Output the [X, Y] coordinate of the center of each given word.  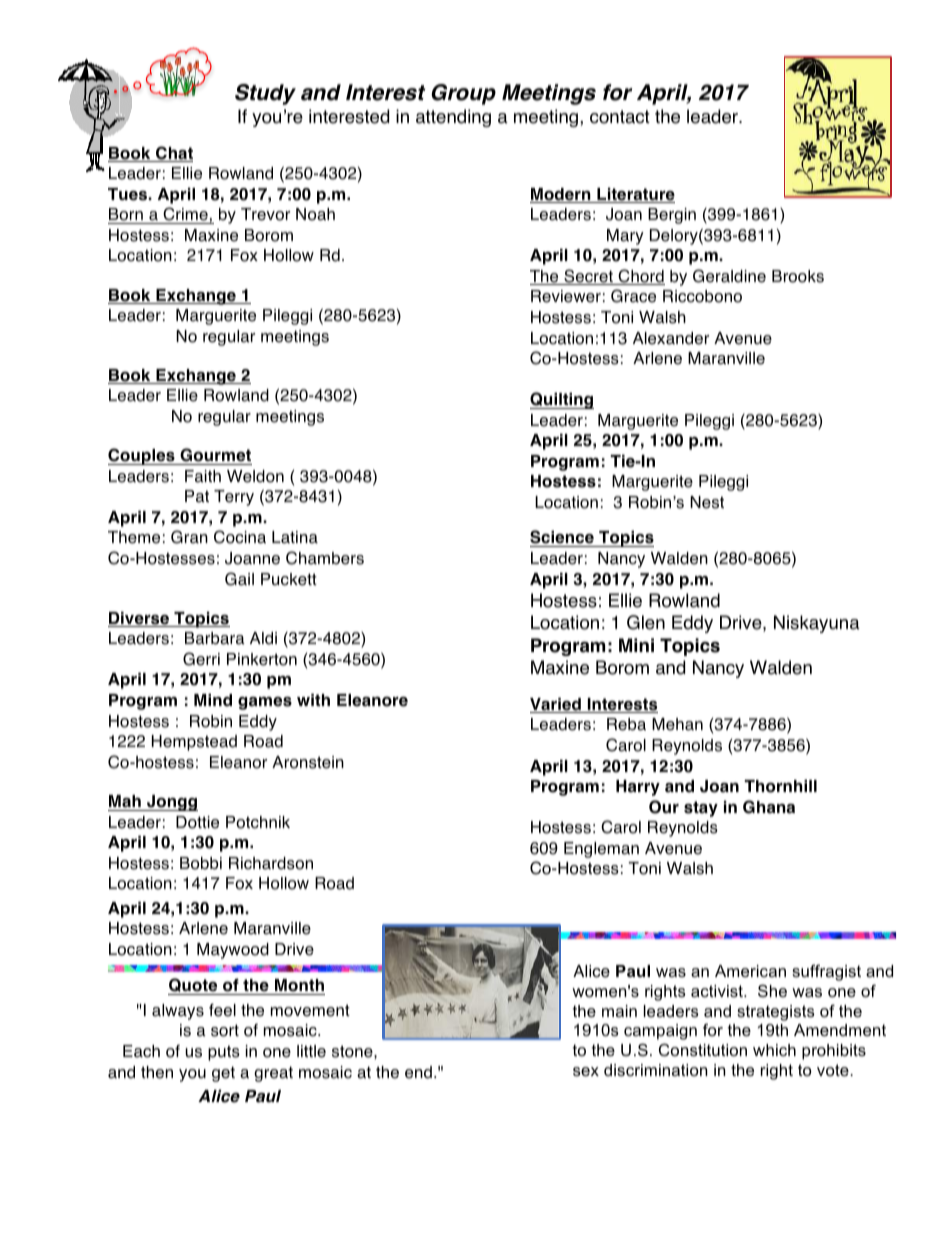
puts [224, 1053]
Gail [239, 579]
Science [563, 538]
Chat [173, 154]
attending [453, 118]
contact [620, 117]
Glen [646, 622]
